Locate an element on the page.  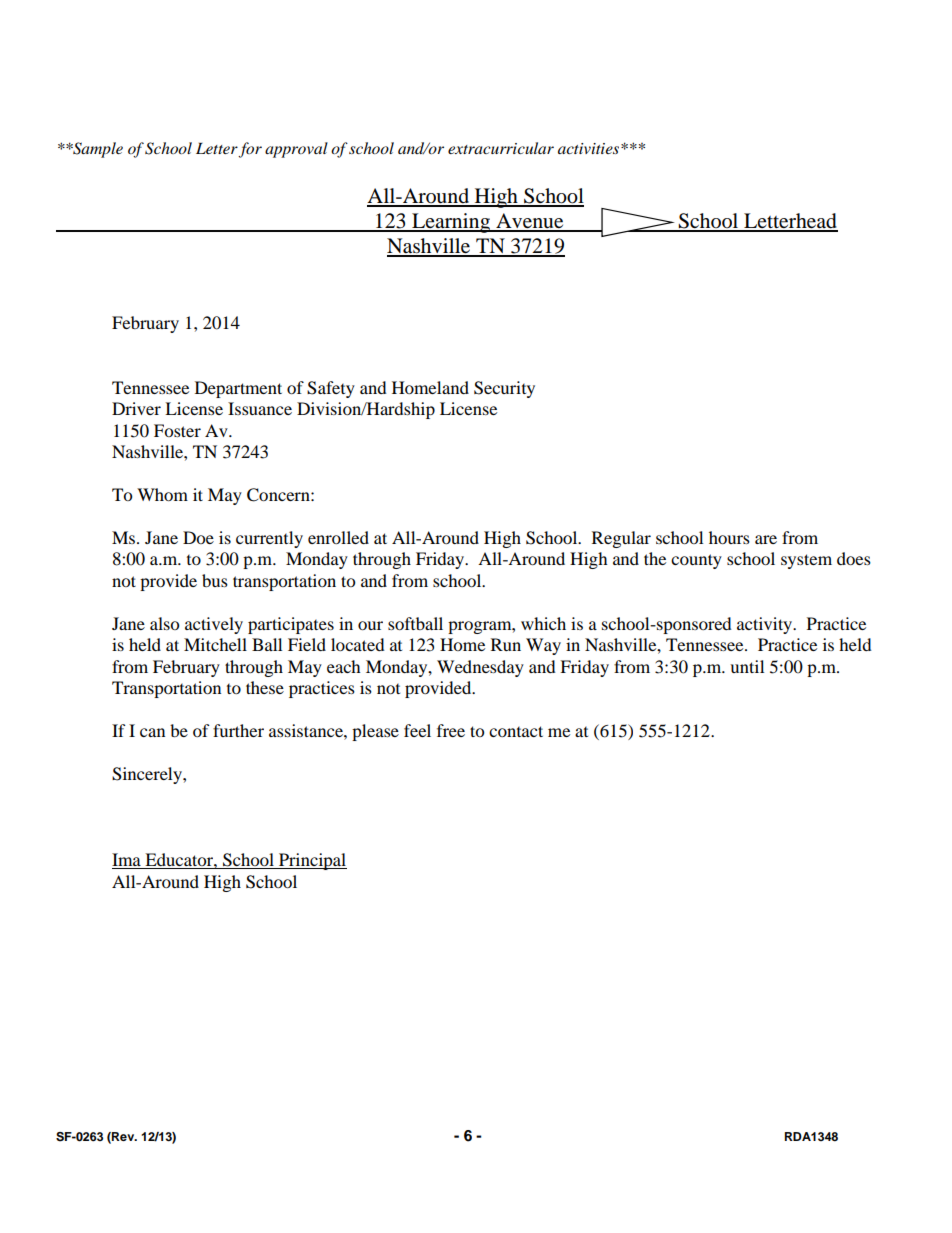
Whom is located at coordinates (162, 494).
